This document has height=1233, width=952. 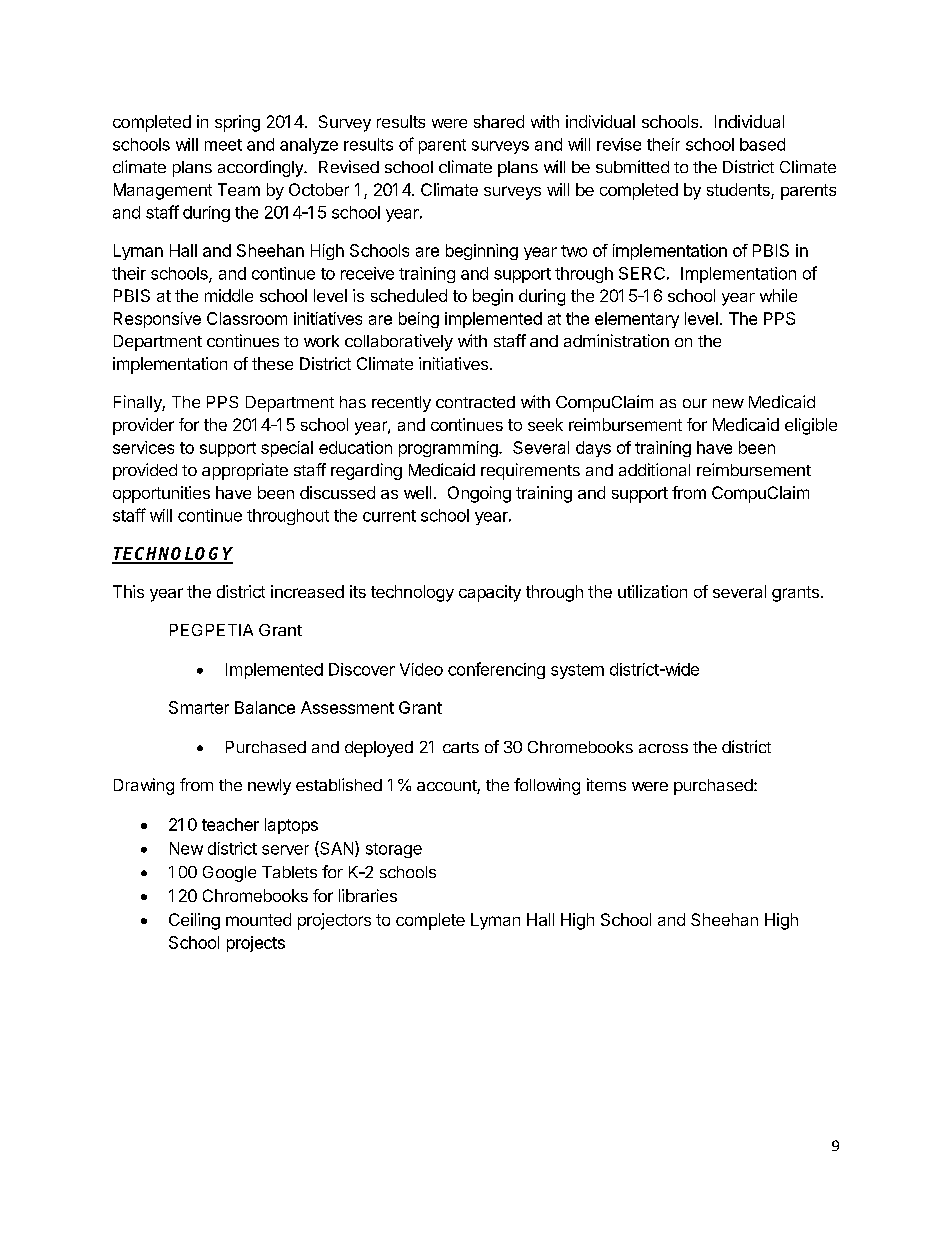 I want to click on while, so click(x=778, y=295).
